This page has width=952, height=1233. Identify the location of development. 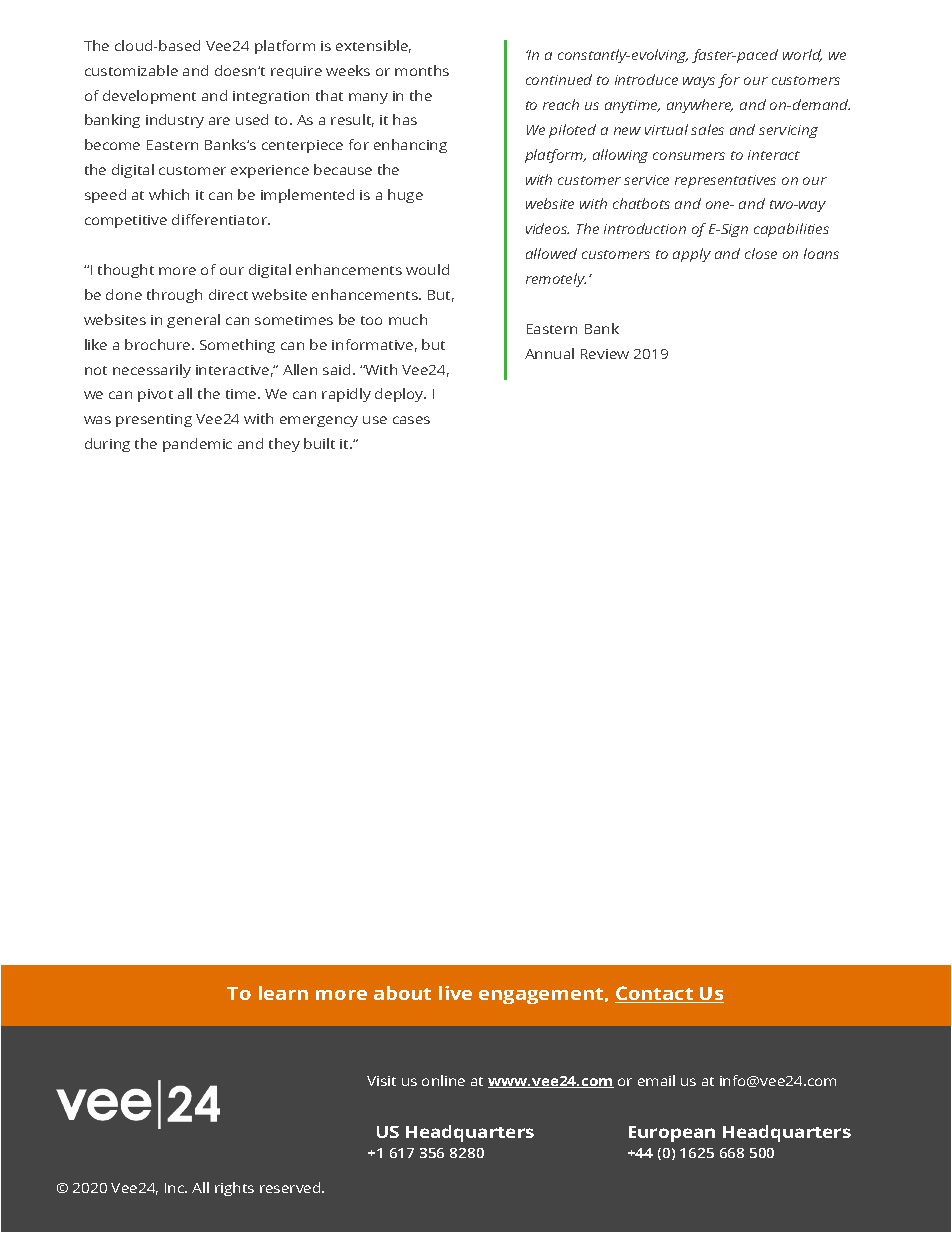
(149, 97).
